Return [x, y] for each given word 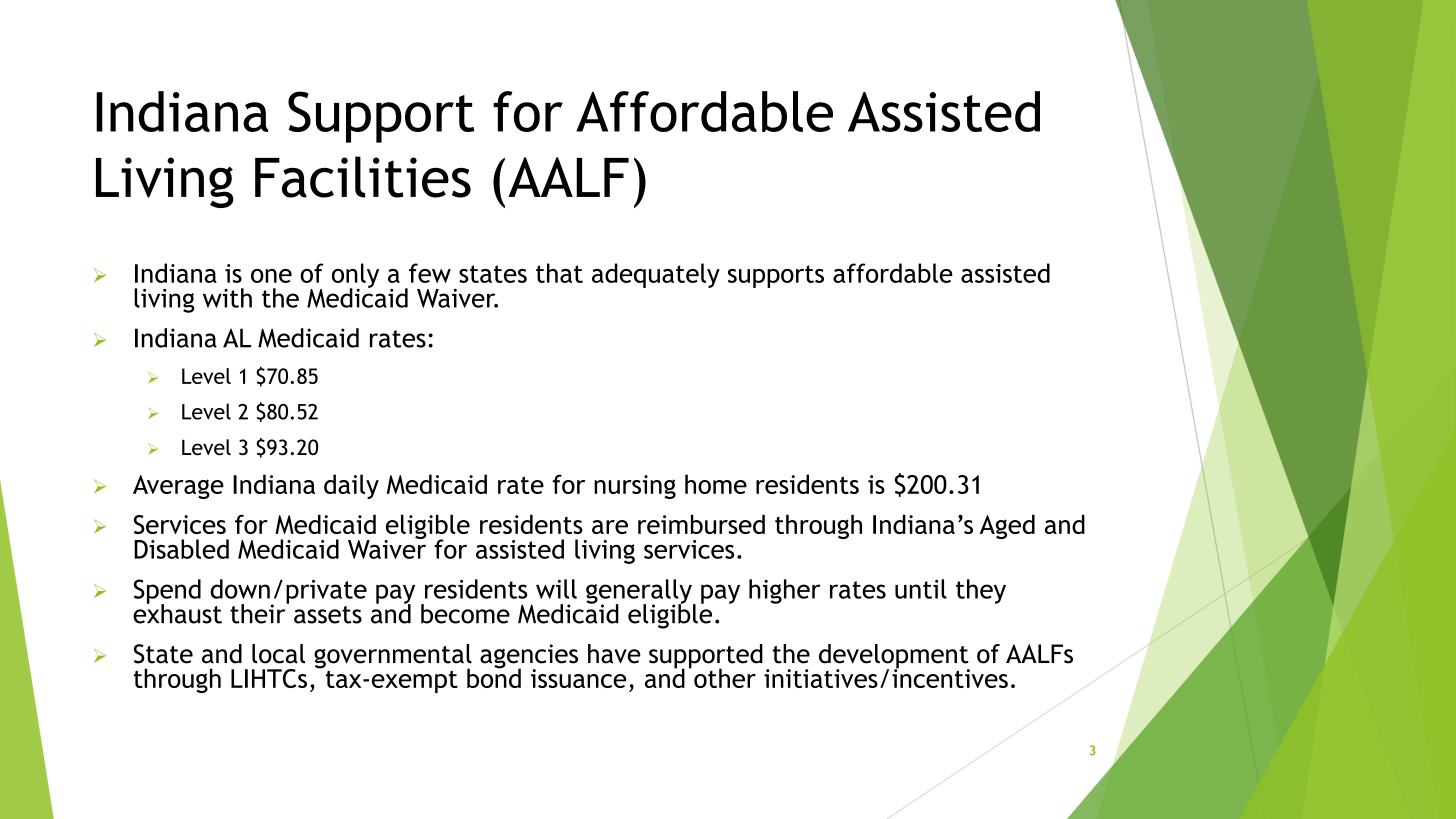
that [559, 273]
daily [351, 486]
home [716, 484]
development [894, 657]
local [278, 654]
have [614, 654]
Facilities [363, 177]
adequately [656, 275]
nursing [635, 487]
